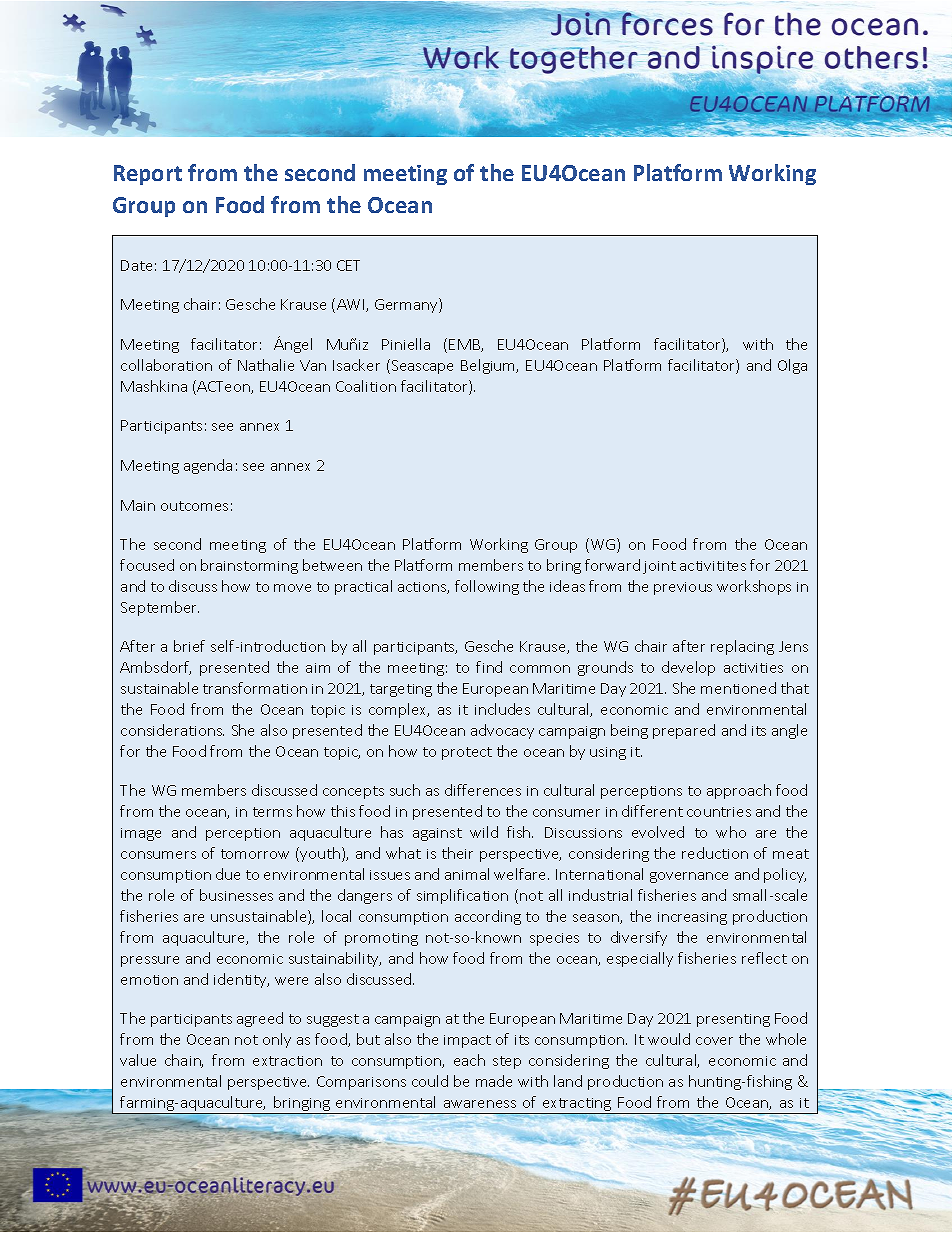 The image size is (952, 1233). I want to click on extraction, so click(287, 1061).
